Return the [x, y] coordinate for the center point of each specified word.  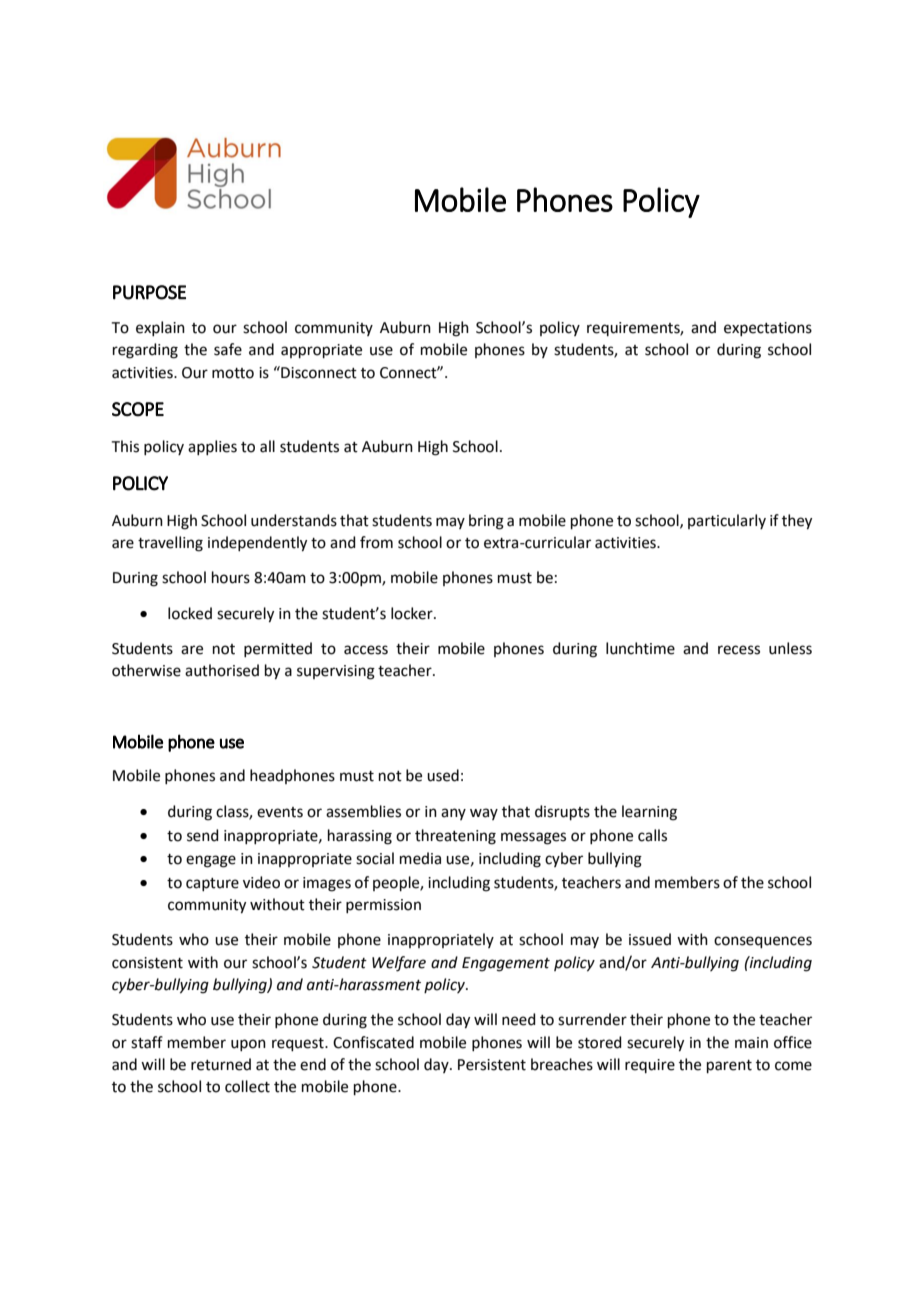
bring [486, 522]
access [366, 650]
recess [739, 650]
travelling [170, 544]
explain [160, 328]
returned [221, 1064]
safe [228, 349]
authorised [222, 670]
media [420, 858]
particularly [727, 521]
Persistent [492, 1065]
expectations [768, 329]
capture [212, 884]
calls [652, 835]
